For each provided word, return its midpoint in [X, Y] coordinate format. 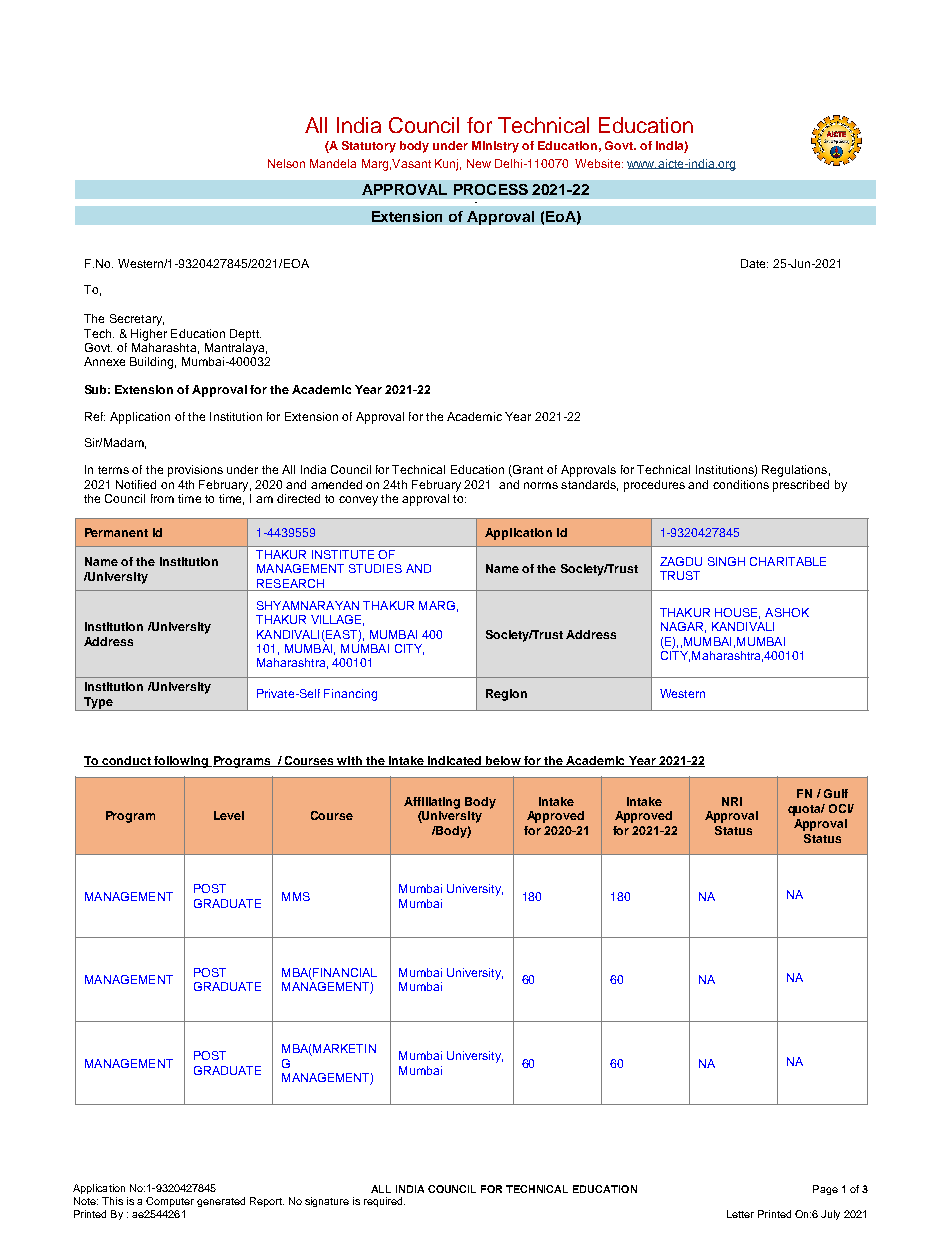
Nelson [286, 163]
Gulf [836, 793]
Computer [170, 1202]
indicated [455, 761]
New [479, 163]
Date [754, 263]
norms [541, 485]
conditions [741, 484]
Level [229, 815]
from [162, 498]
